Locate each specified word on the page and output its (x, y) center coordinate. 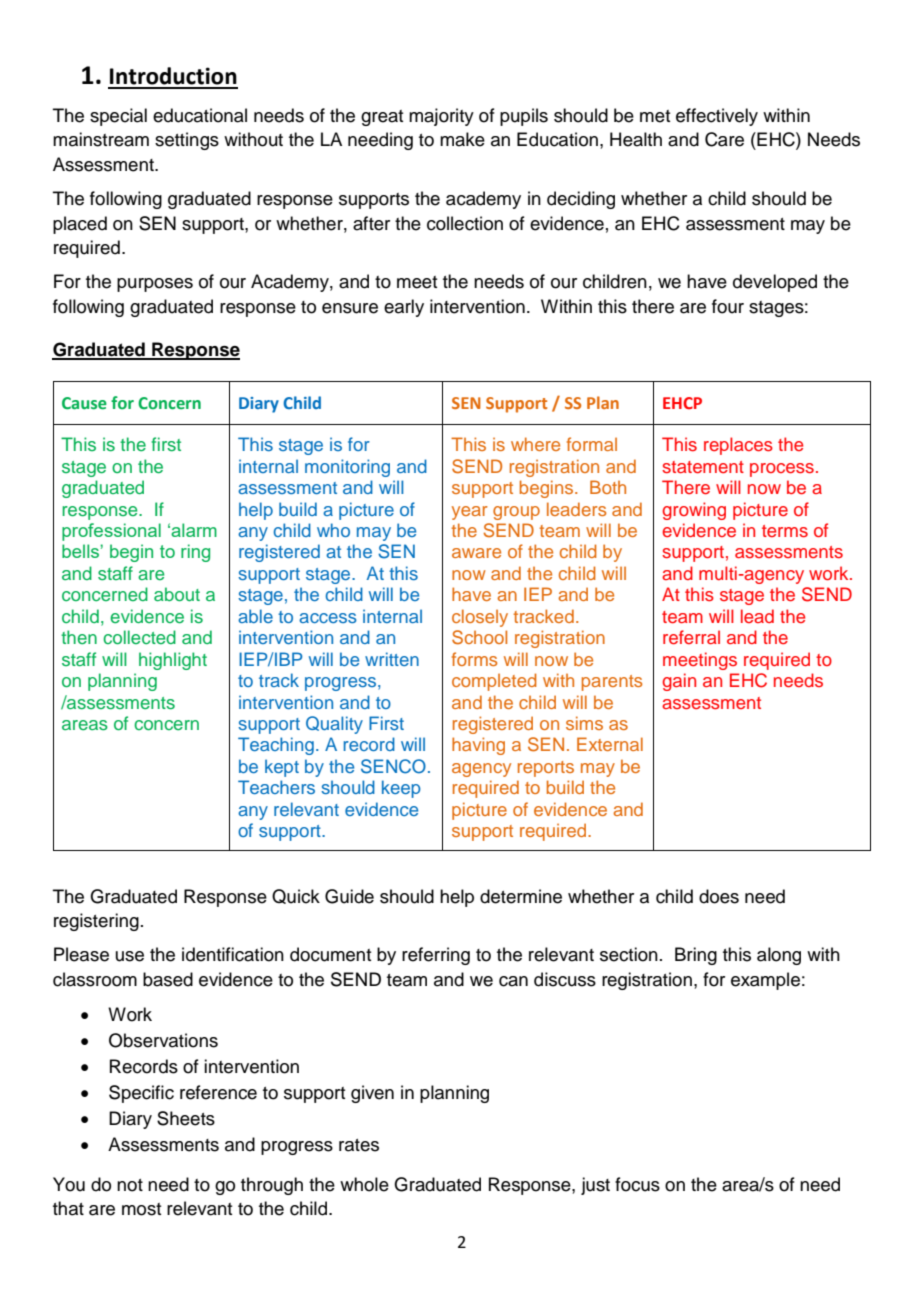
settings (187, 141)
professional (111, 532)
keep (401, 789)
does (719, 896)
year (470, 513)
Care (724, 139)
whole (364, 1184)
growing (694, 511)
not (130, 1185)
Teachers (276, 787)
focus (637, 1184)
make (462, 139)
